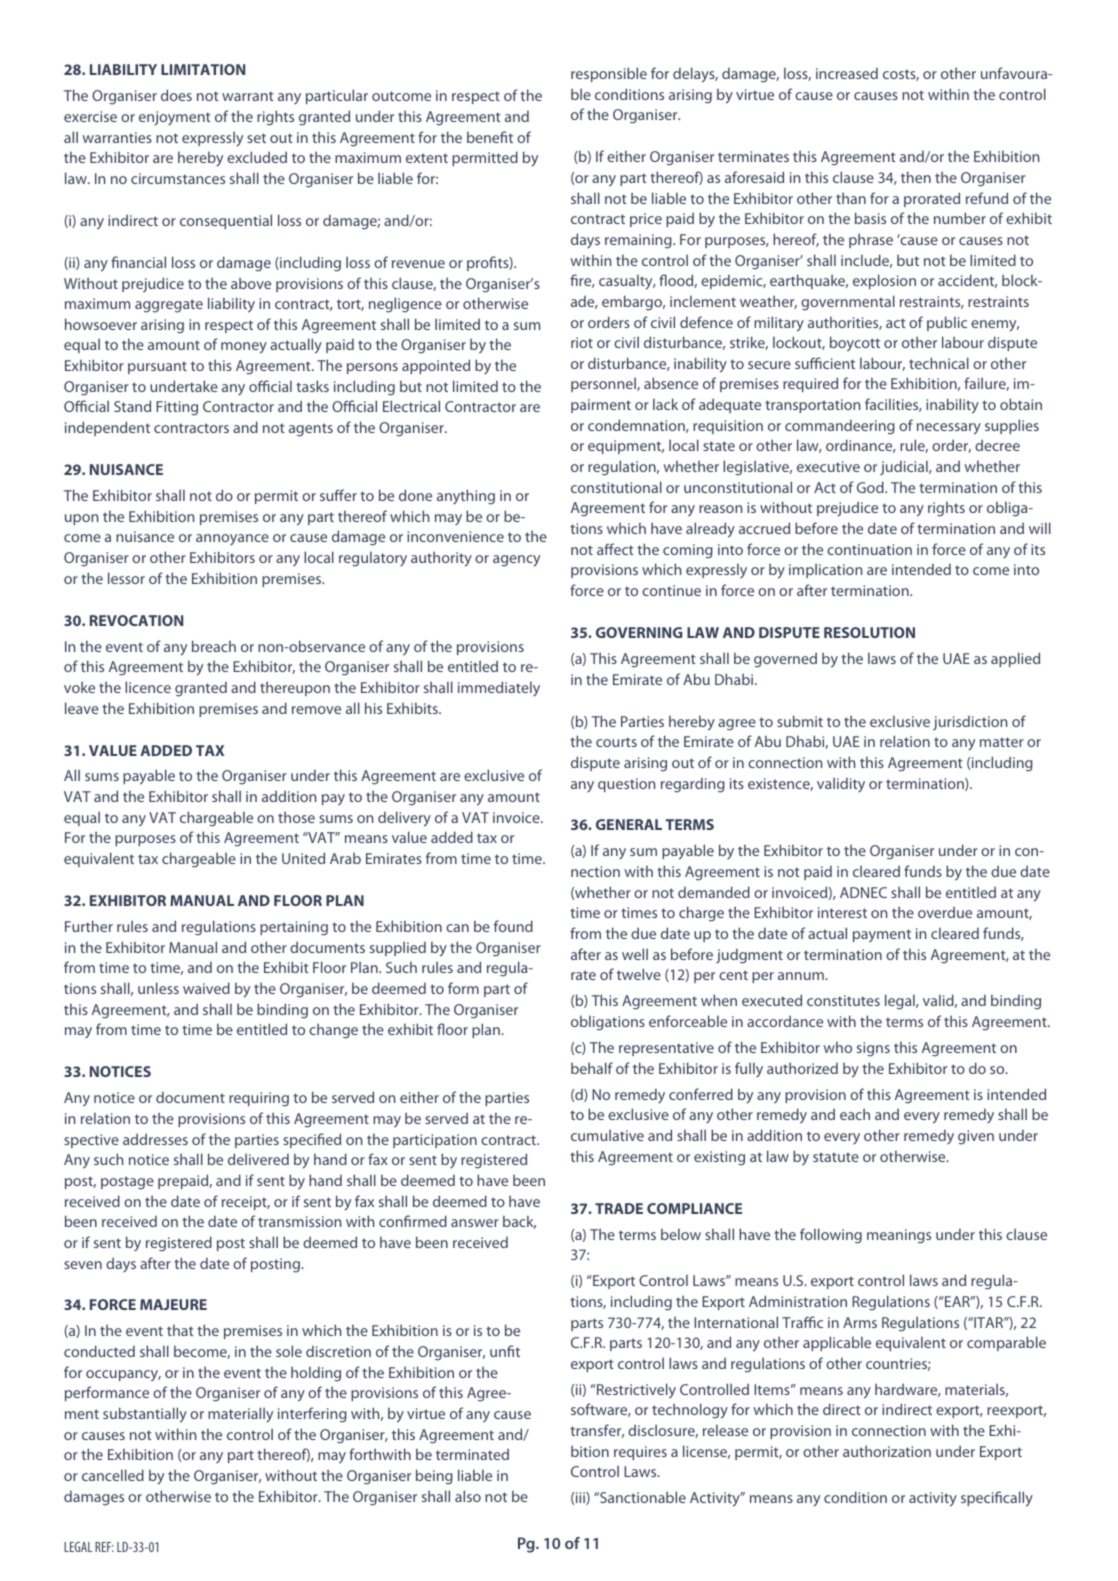 Image resolution: width=1118 pixels, height=1581 pixels. I want to click on does, so click(176, 95).
